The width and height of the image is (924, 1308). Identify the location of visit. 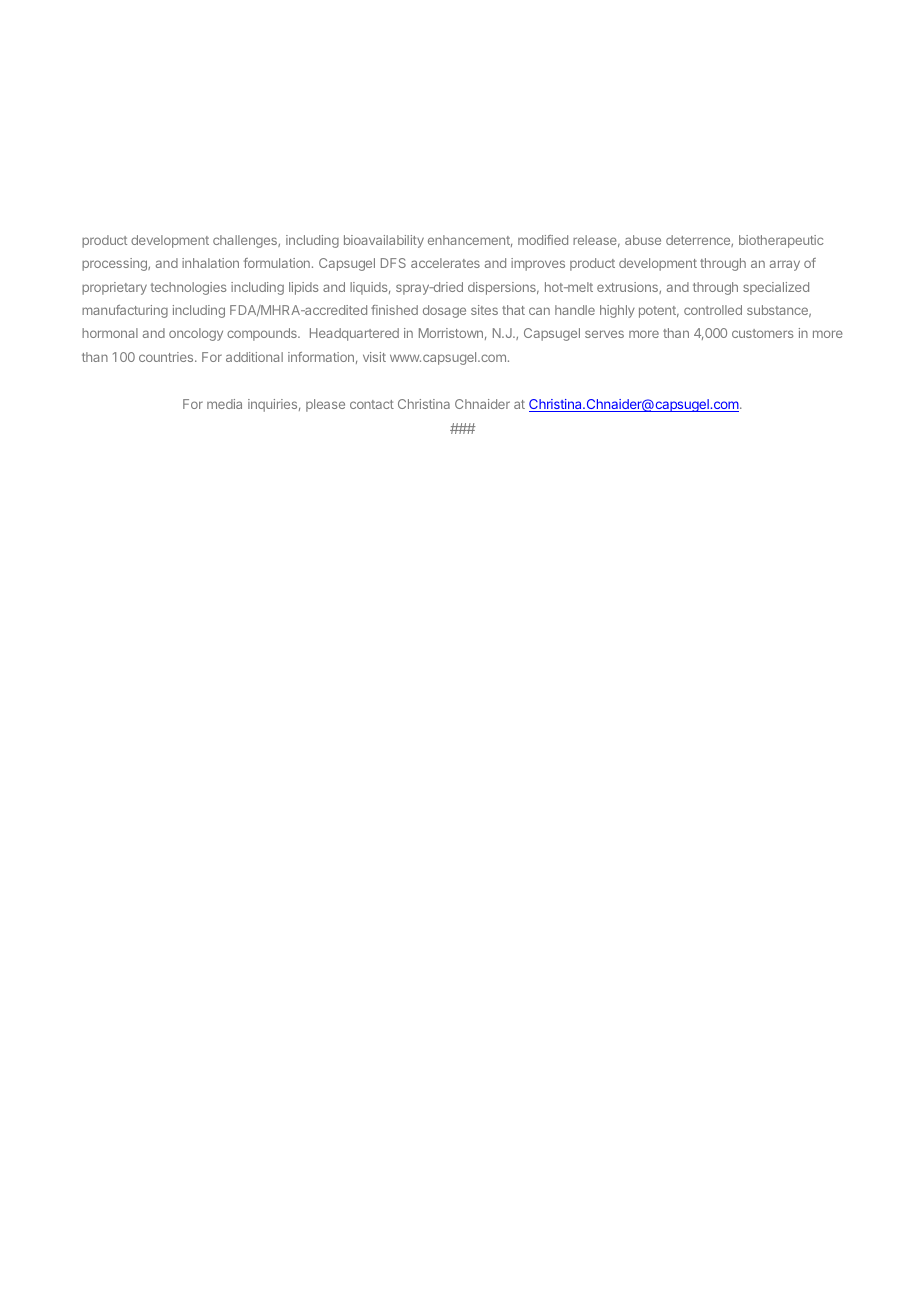
(374, 357).
